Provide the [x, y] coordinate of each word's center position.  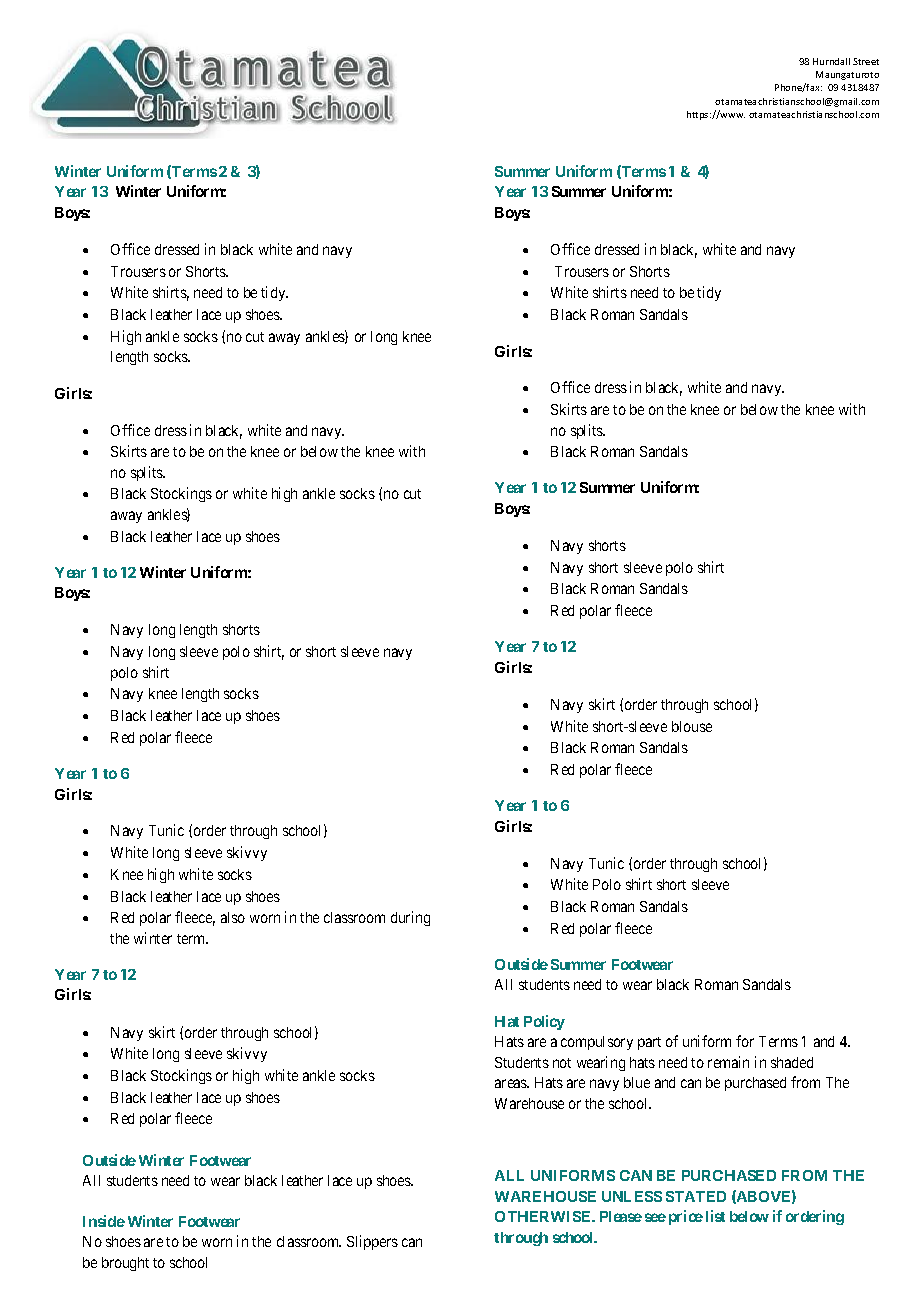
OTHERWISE [544, 1216]
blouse [692, 726]
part [649, 1043]
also [233, 917]
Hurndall [831, 61]
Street [866, 61]
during [410, 918]
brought [125, 1264]
